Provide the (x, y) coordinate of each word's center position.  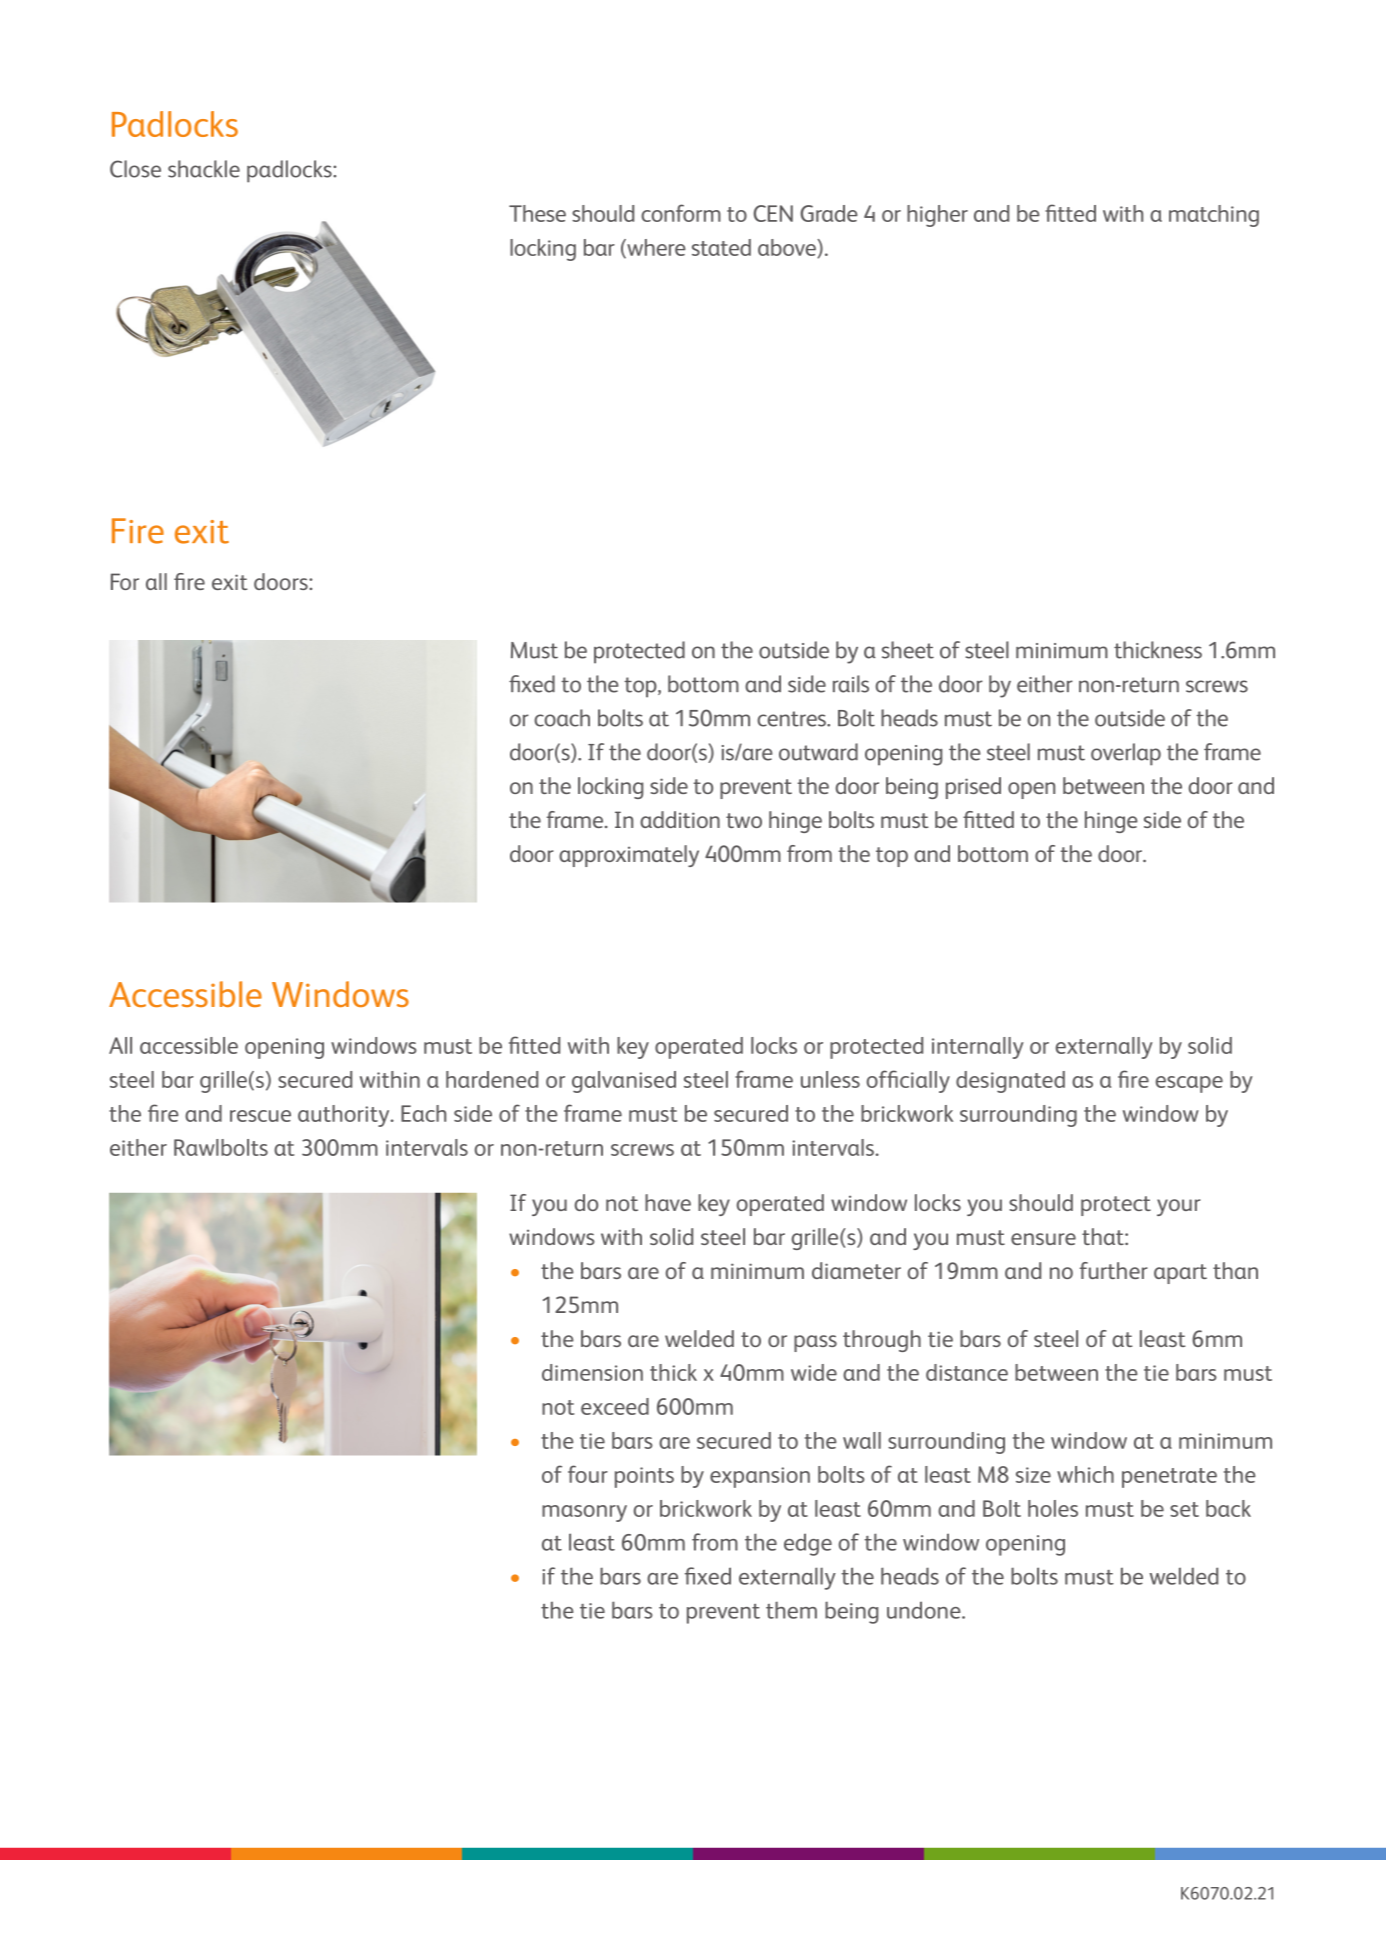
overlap (1126, 754)
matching (1214, 216)
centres (793, 719)
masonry (584, 1513)
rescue (260, 1116)
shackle (204, 169)
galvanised (624, 1082)
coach (562, 718)
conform (681, 213)
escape (1189, 1084)
